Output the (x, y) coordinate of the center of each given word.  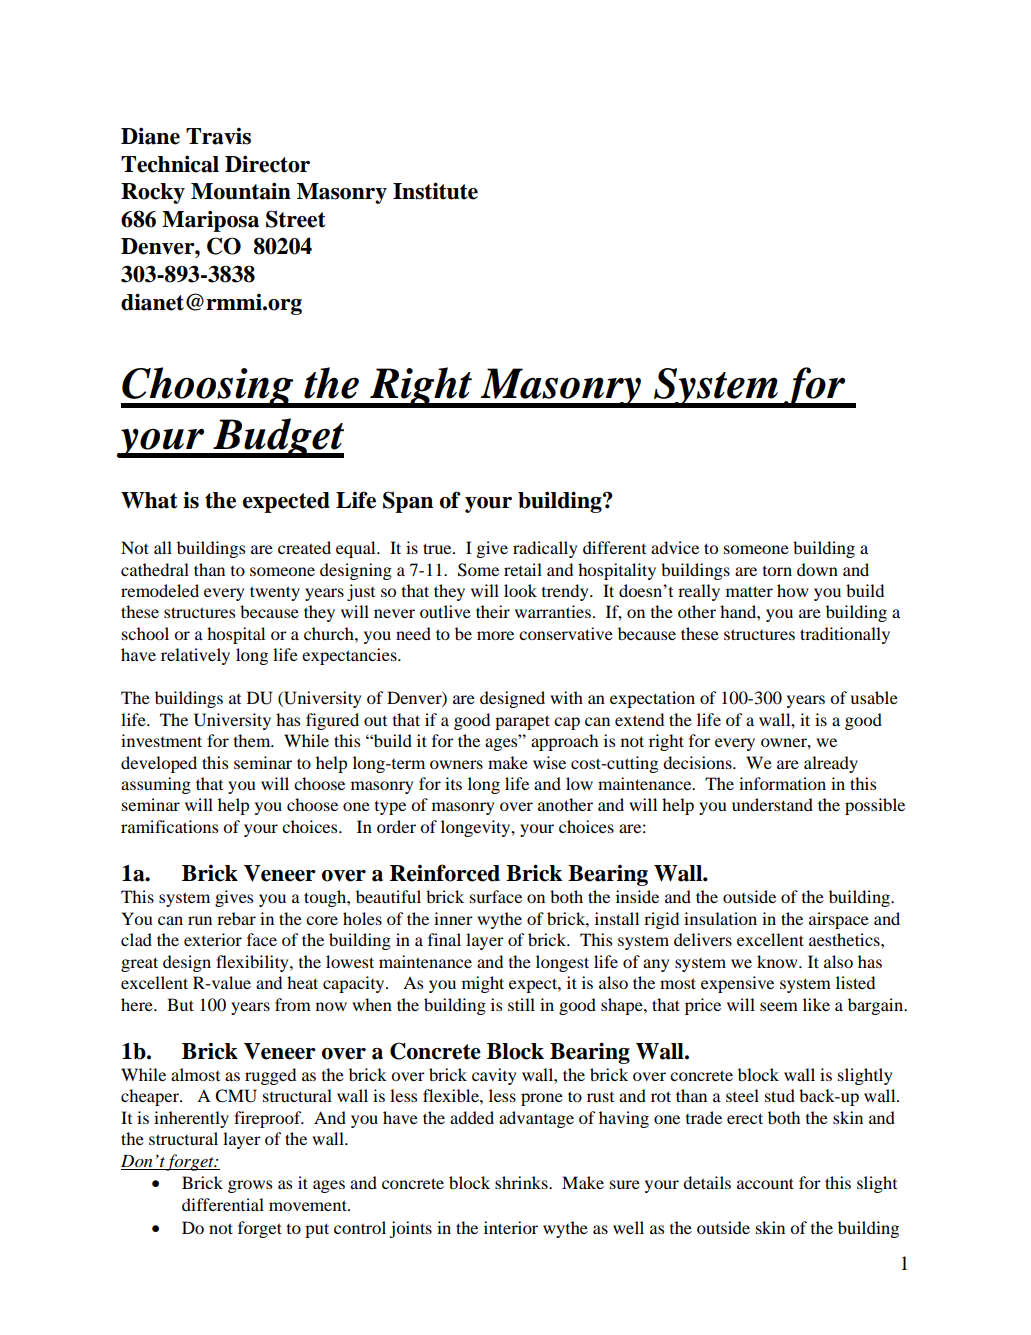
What (149, 500)
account (765, 1183)
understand (772, 804)
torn (777, 571)
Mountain (241, 191)
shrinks (522, 1182)
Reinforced (445, 873)
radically (545, 549)
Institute (435, 191)
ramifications (169, 826)
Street (296, 219)
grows (250, 1186)
